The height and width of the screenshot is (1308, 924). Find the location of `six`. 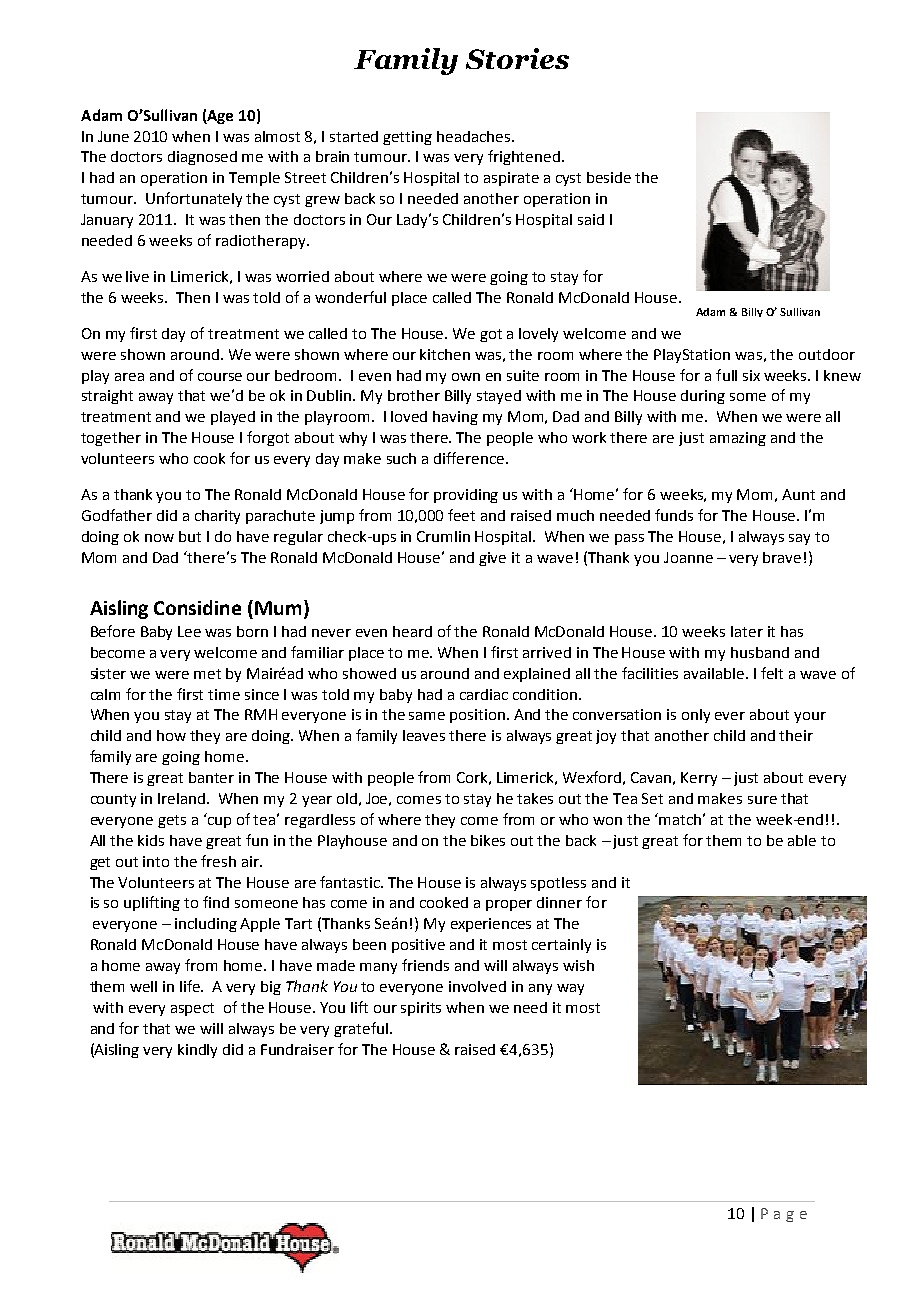

six is located at coordinates (751, 375).
